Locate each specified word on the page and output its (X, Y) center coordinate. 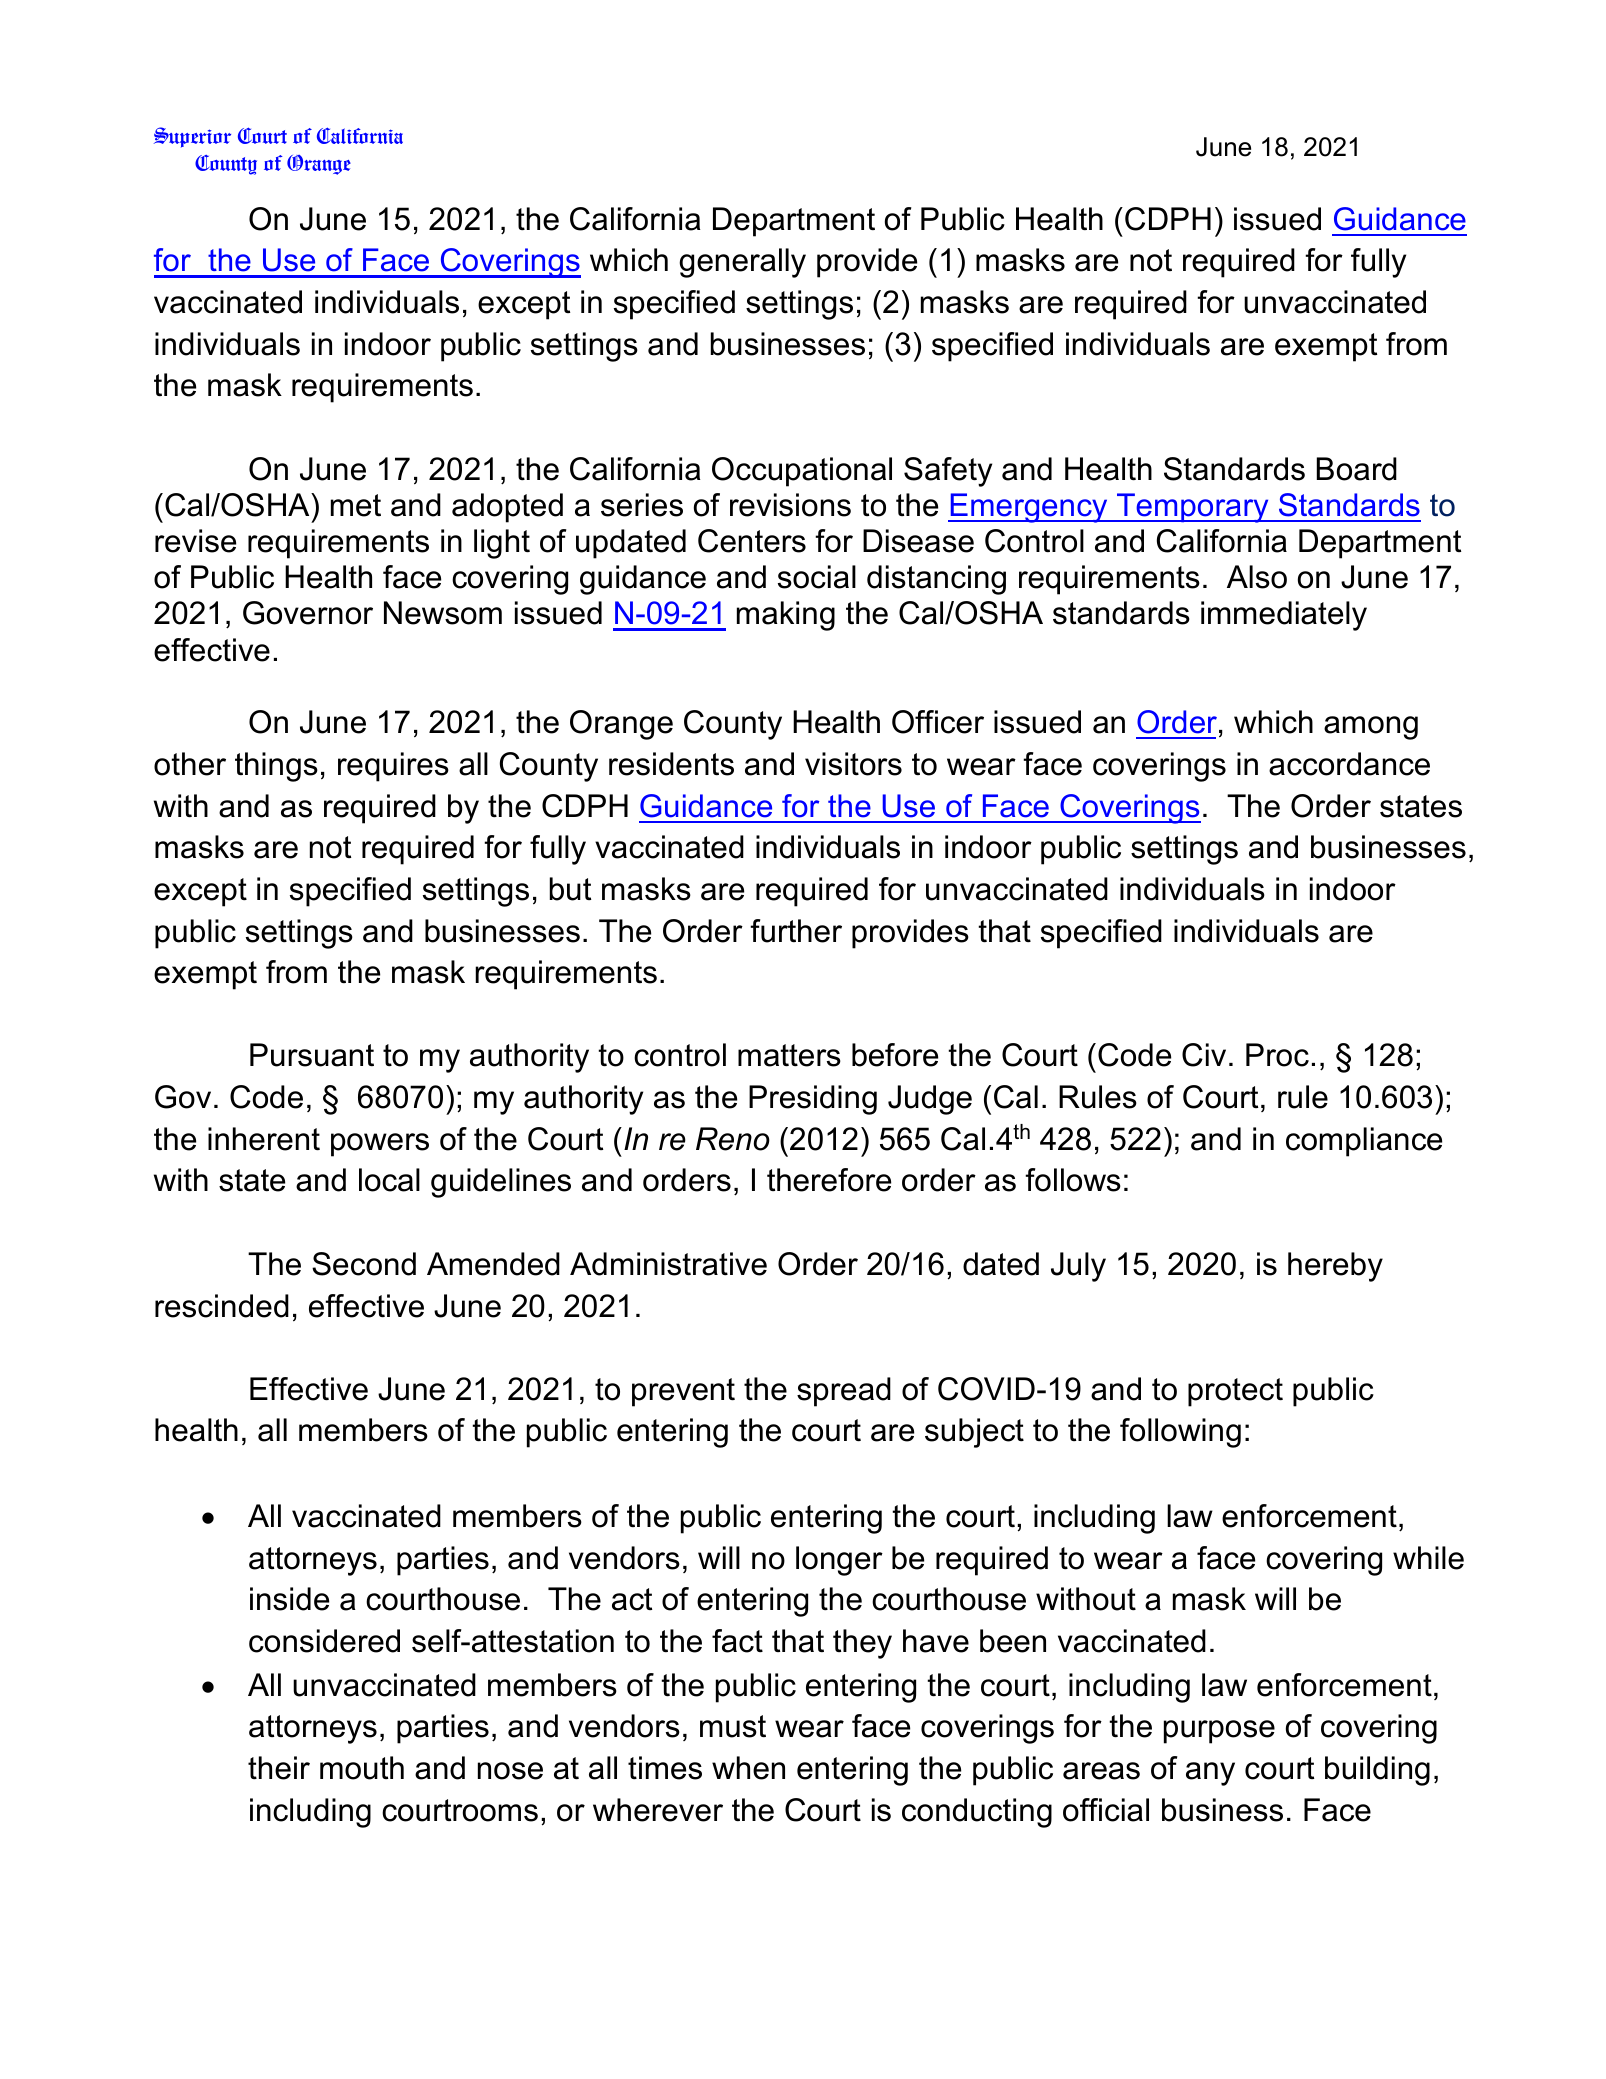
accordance (1349, 764)
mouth (362, 1768)
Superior (192, 137)
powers (380, 1145)
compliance (1364, 1142)
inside (289, 1599)
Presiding (813, 1100)
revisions (790, 505)
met (356, 505)
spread (844, 1392)
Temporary (1193, 508)
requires (393, 767)
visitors (853, 764)
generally (742, 263)
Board (1357, 469)
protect (1235, 1392)
